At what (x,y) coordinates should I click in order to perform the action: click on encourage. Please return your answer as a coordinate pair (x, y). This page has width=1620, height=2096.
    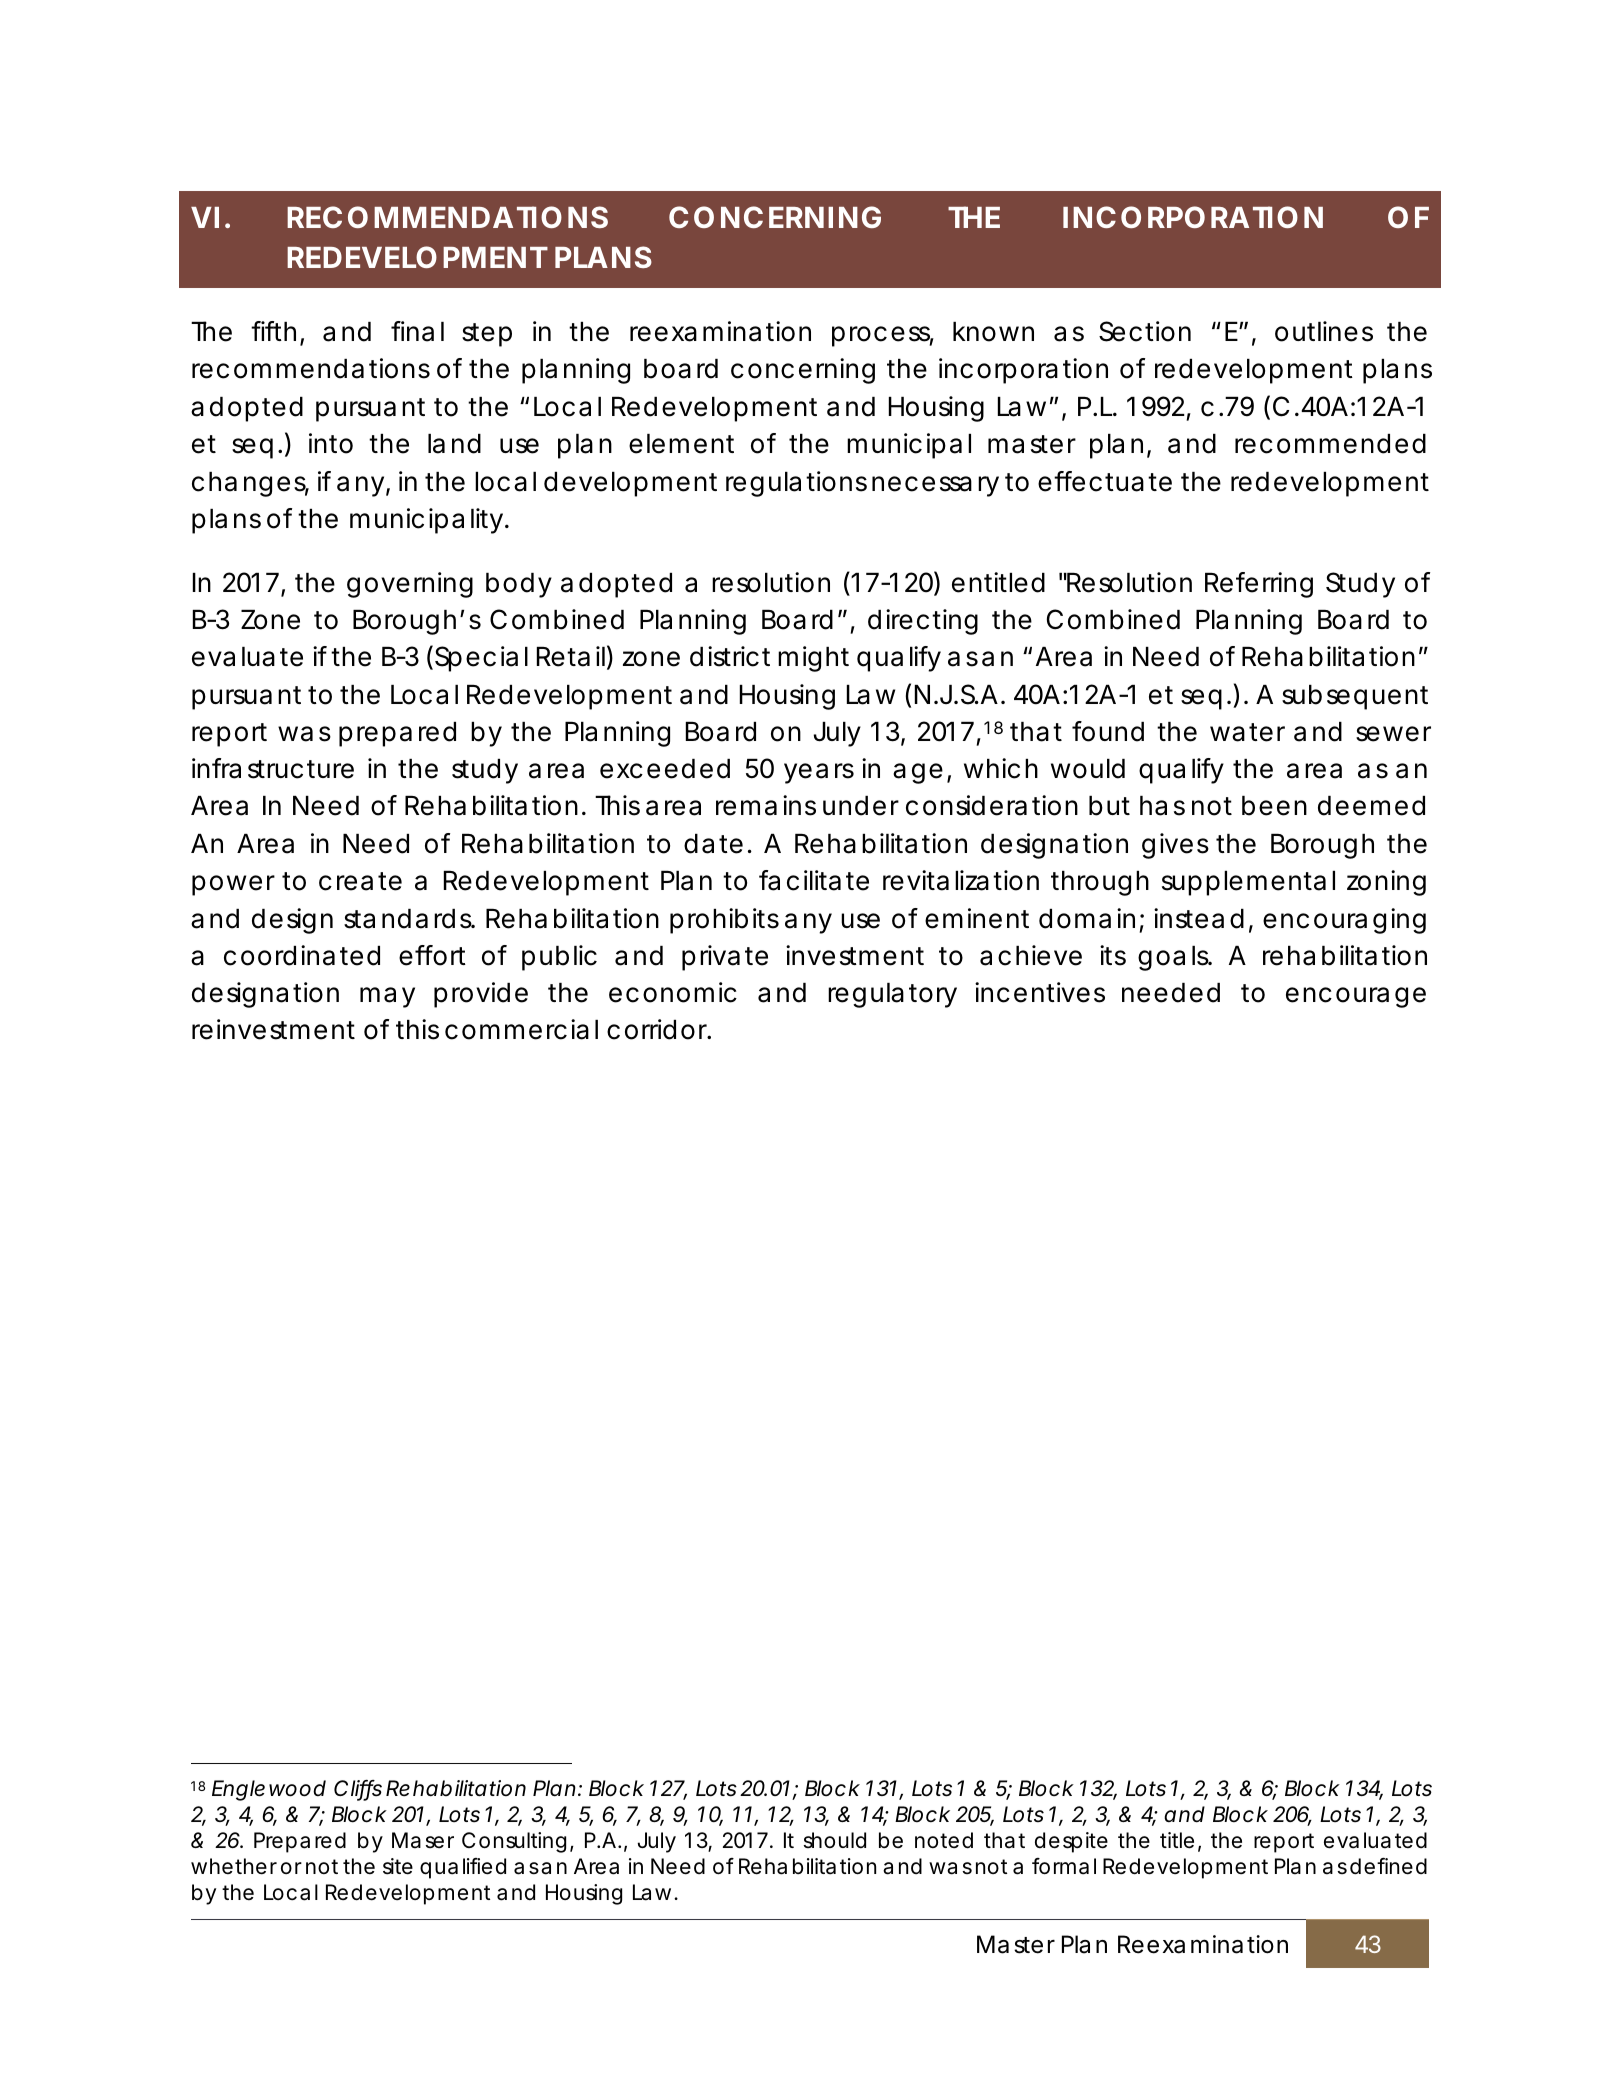
    Looking at the image, I should click on (1356, 997).
